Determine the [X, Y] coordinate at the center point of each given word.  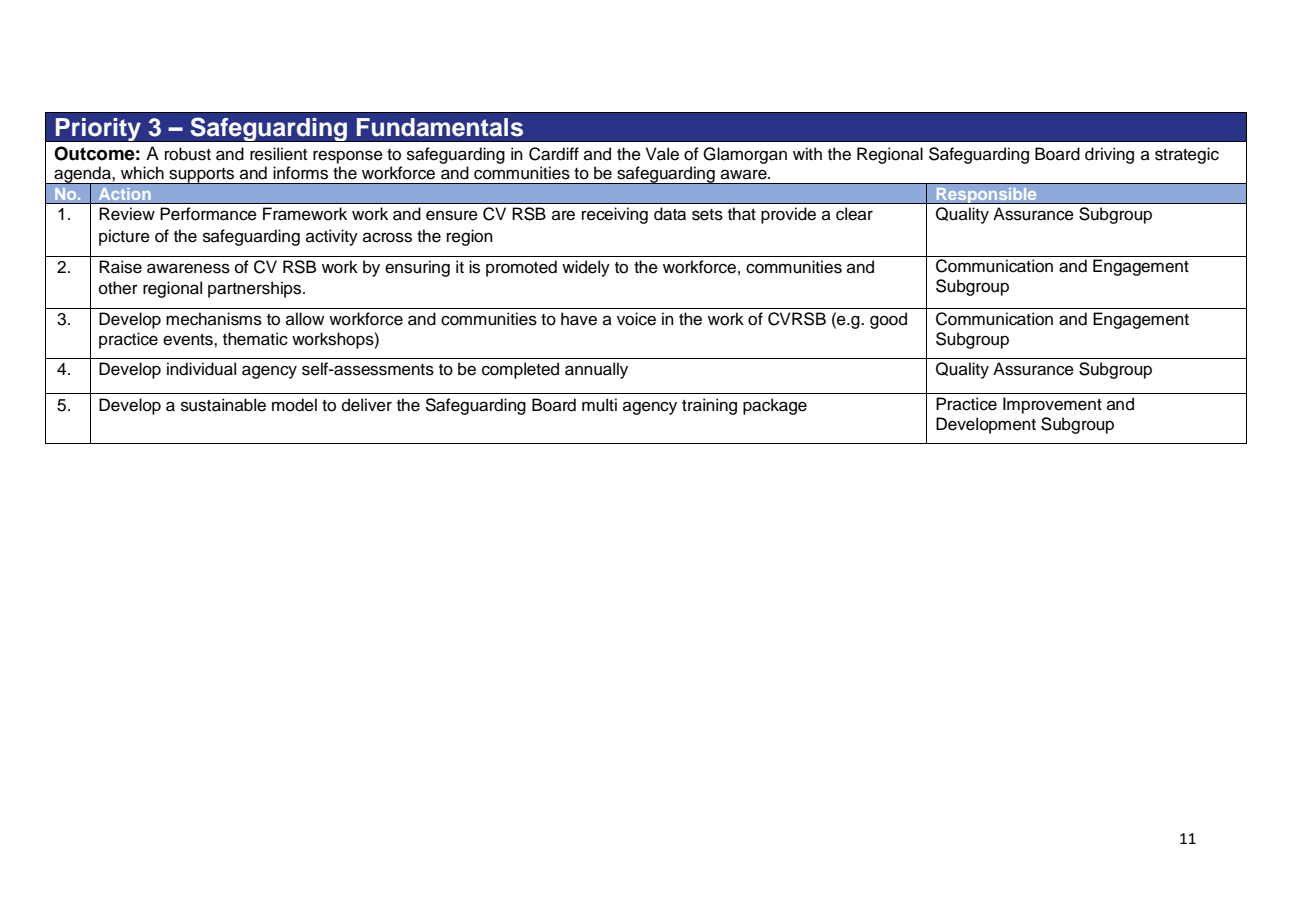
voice [636, 319]
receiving [615, 215]
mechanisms [214, 319]
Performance [208, 214]
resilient [278, 154]
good [888, 320]
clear [854, 214]
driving [1109, 155]
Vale [662, 154]
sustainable [223, 405]
